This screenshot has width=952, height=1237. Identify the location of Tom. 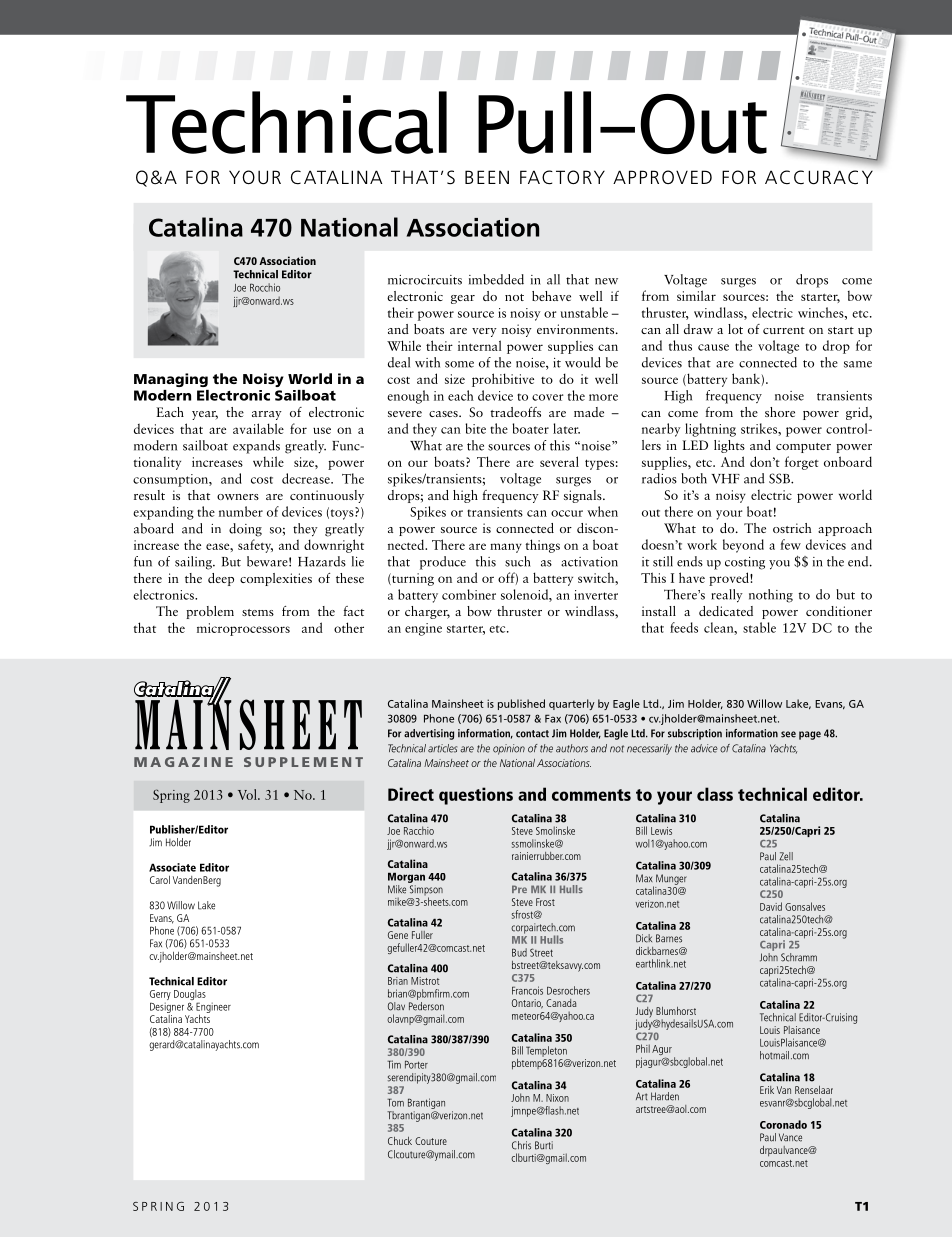
(395, 1102).
